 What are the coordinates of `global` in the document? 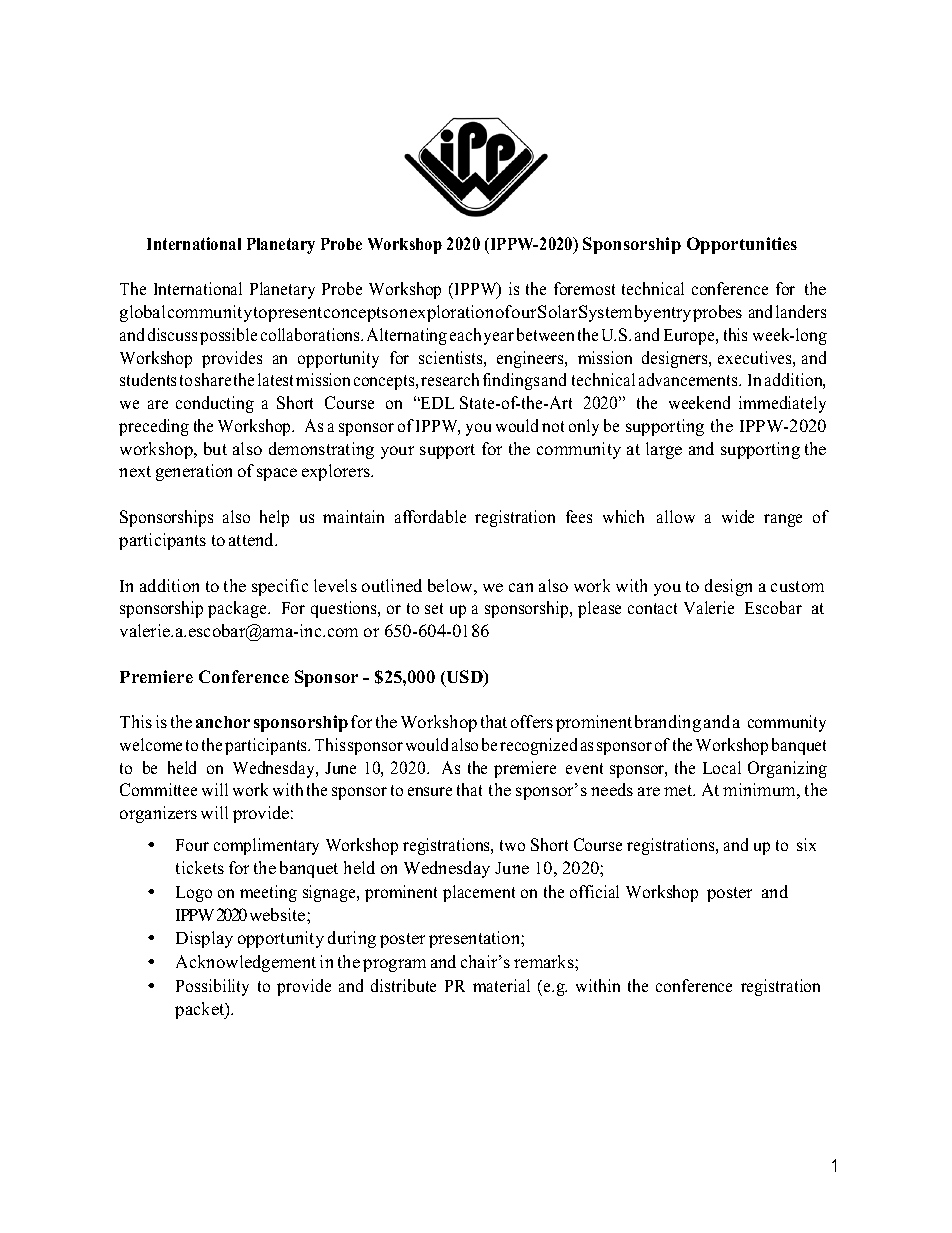 It's located at (142, 313).
